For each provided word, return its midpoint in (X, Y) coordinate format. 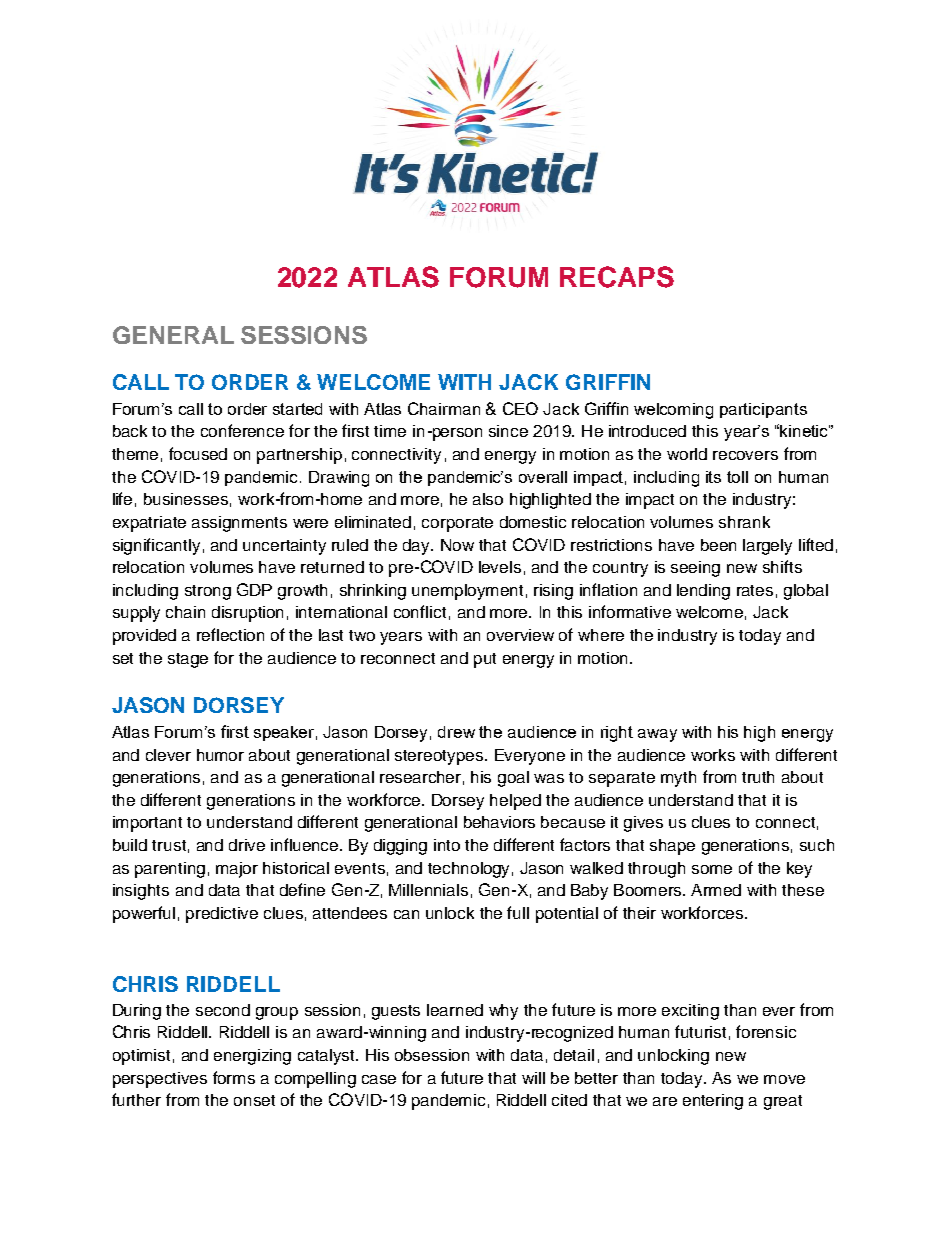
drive (247, 845)
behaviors (499, 822)
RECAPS (617, 277)
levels (500, 567)
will (533, 1078)
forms (234, 1077)
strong (208, 592)
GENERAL (173, 335)
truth (758, 777)
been (718, 545)
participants (763, 410)
